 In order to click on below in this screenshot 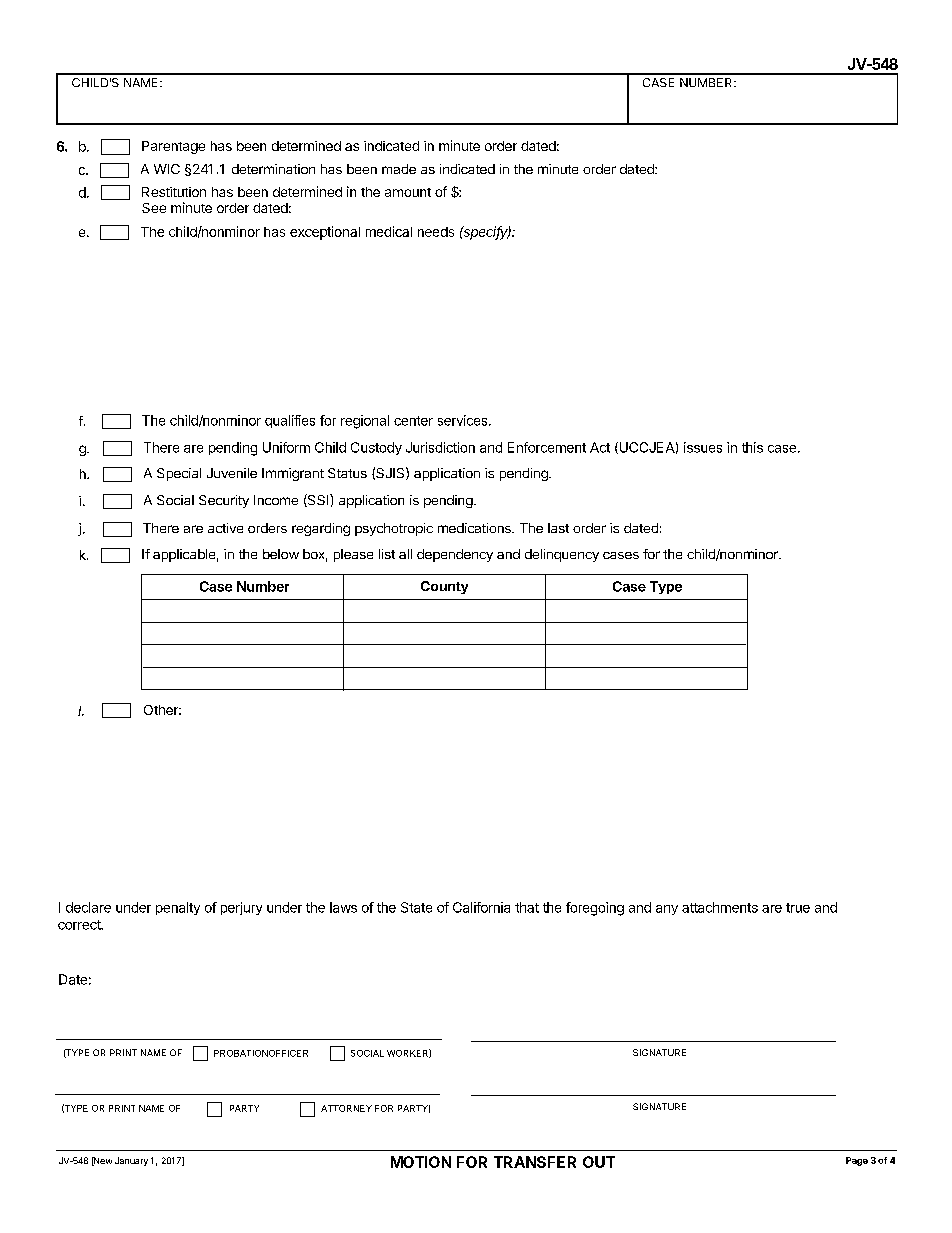, I will do `click(281, 554)`.
